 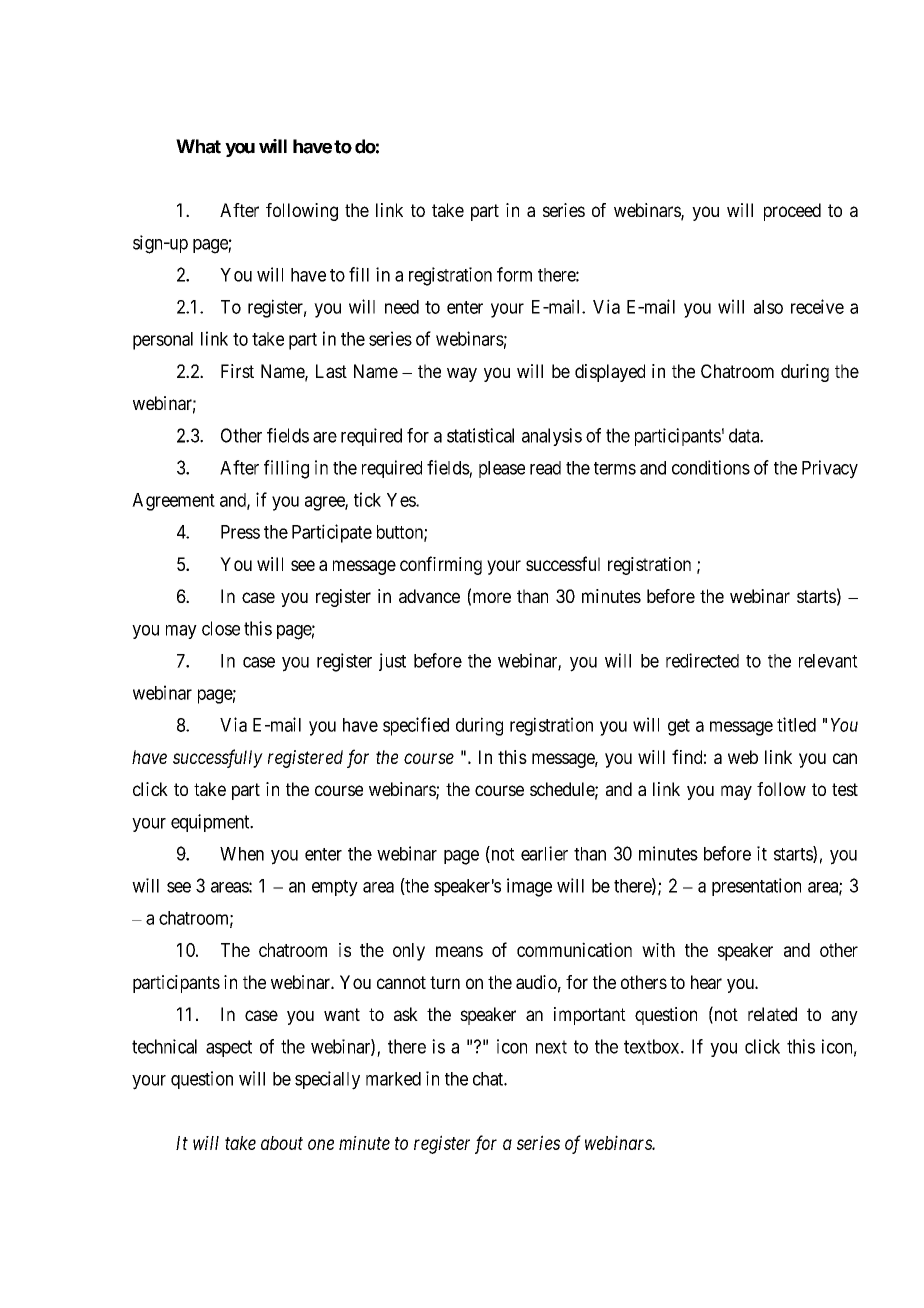 I want to click on Privacy, so click(x=830, y=469).
